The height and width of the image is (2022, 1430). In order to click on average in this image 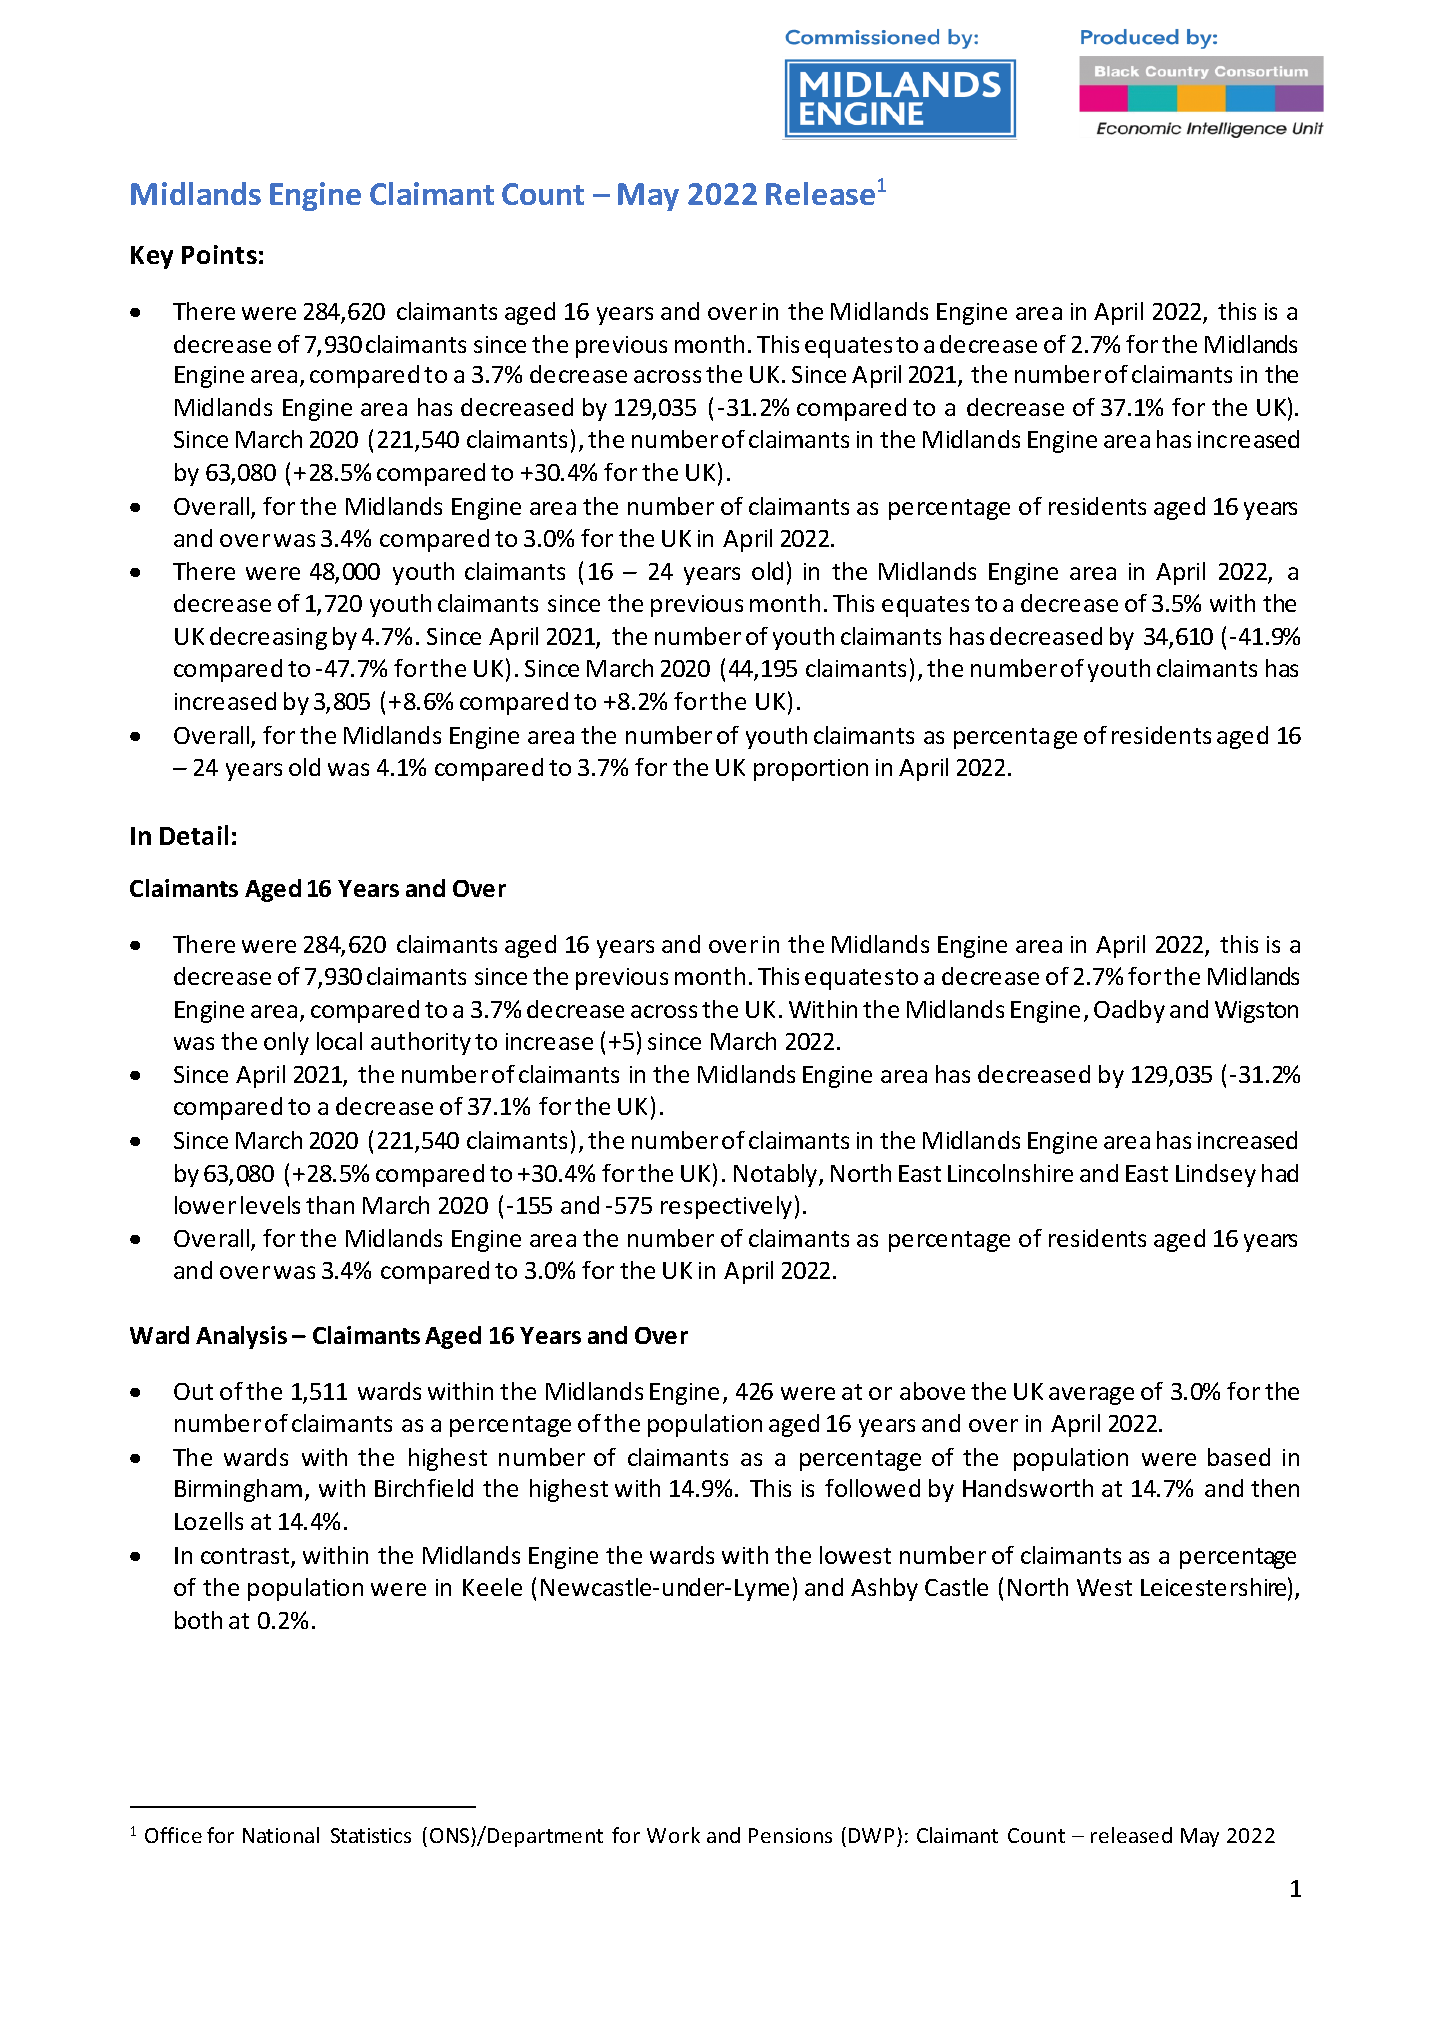, I will do `click(1091, 1396)`.
